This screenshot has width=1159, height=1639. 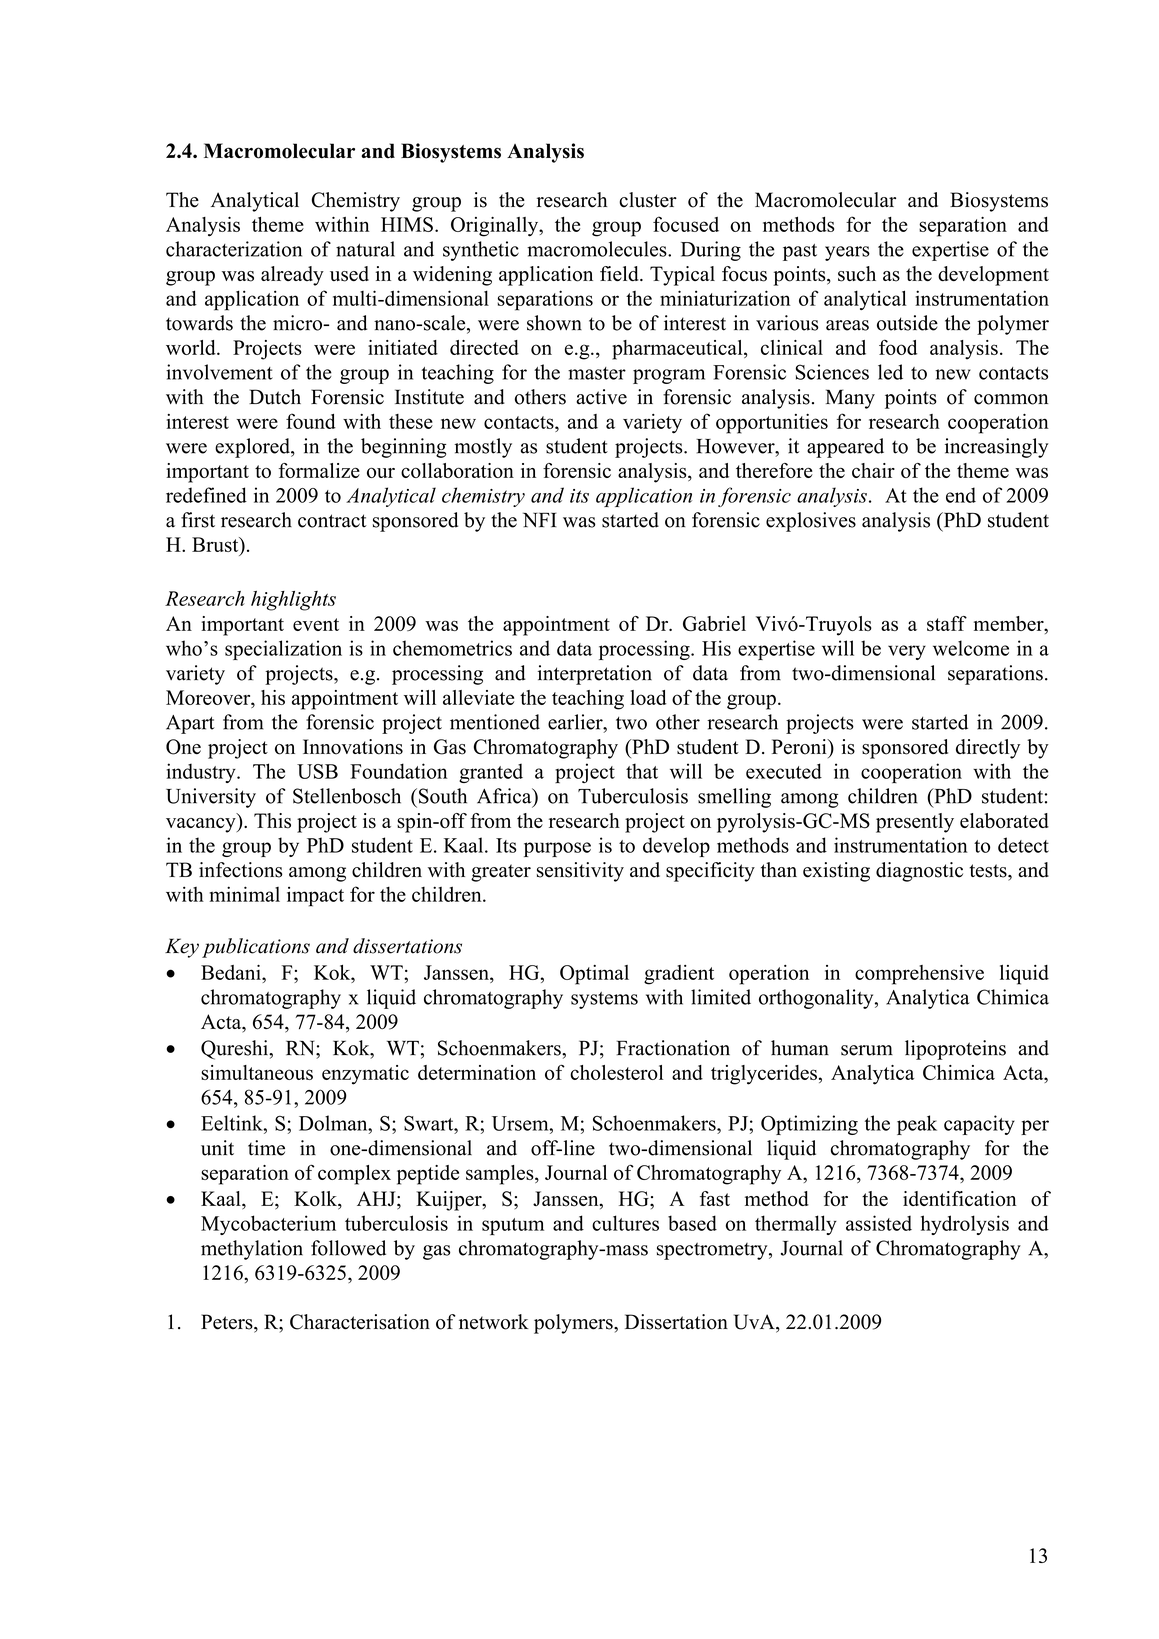 What do you see at coordinates (598, 249) in the screenshot?
I see `macromolecules` at bounding box center [598, 249].
